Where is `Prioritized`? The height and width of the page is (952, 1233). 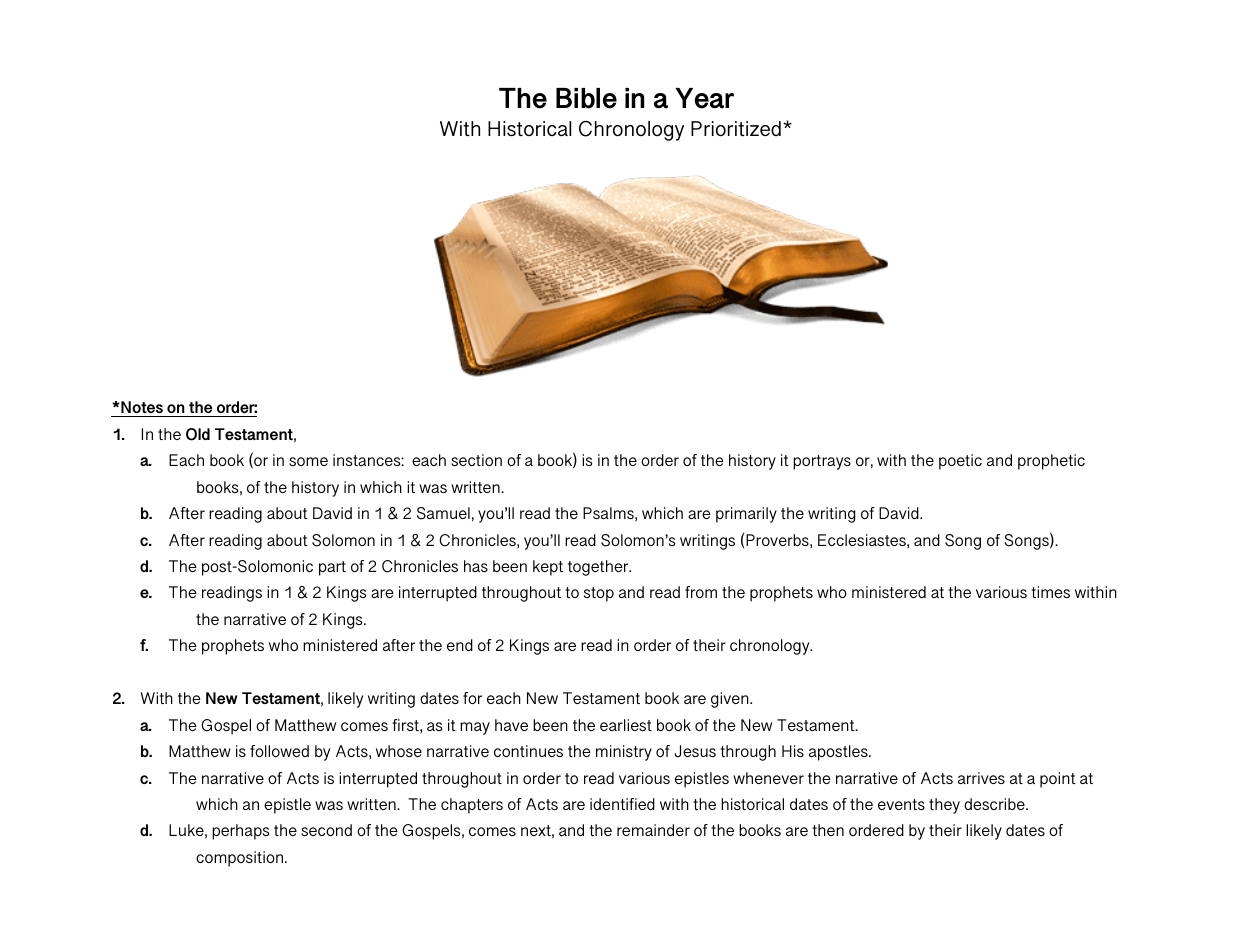
Prioritized is located at coordinates (736, 128).
